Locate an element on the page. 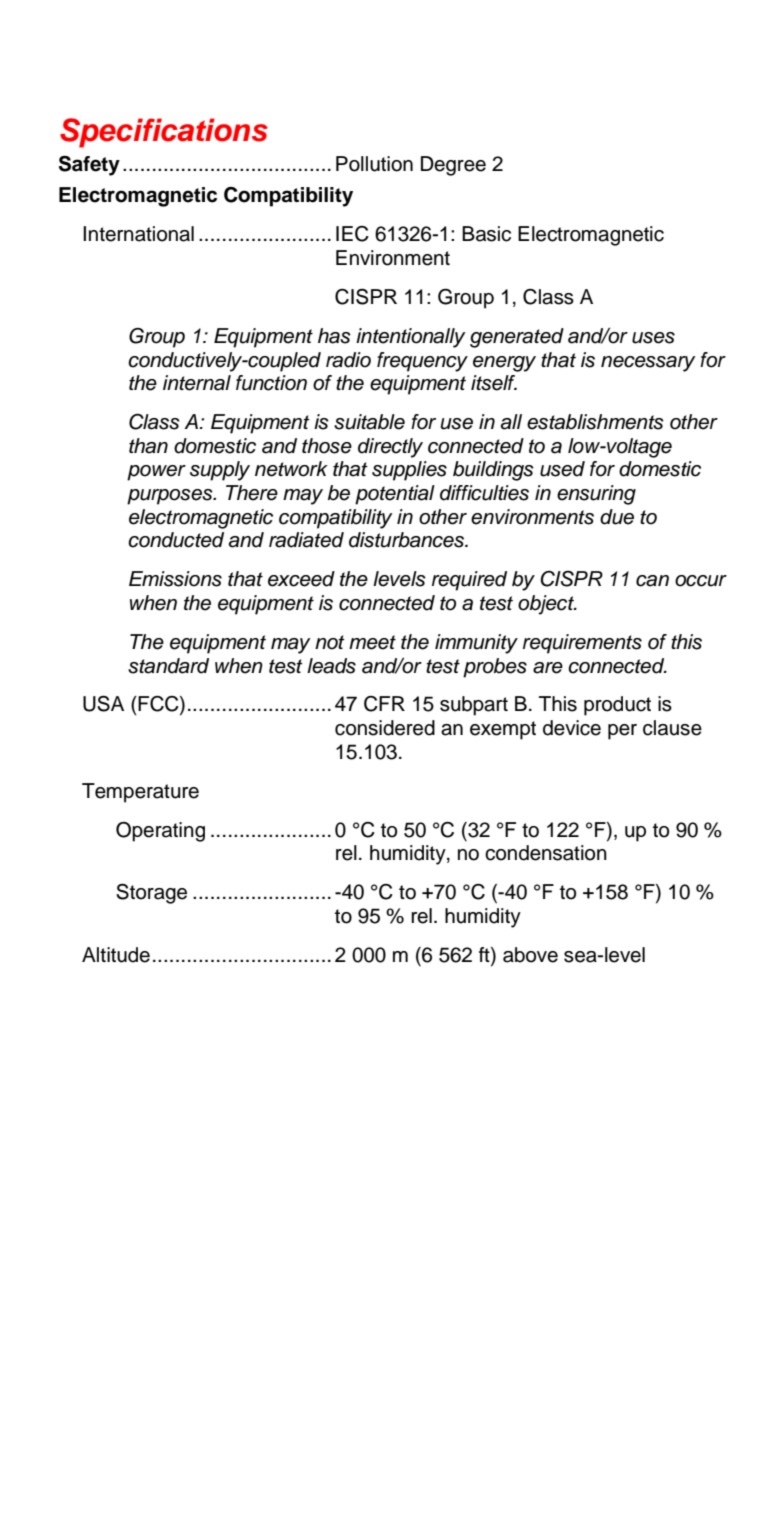 This image has height=1524, width=784. clause is located at coordinates (672, 728).
